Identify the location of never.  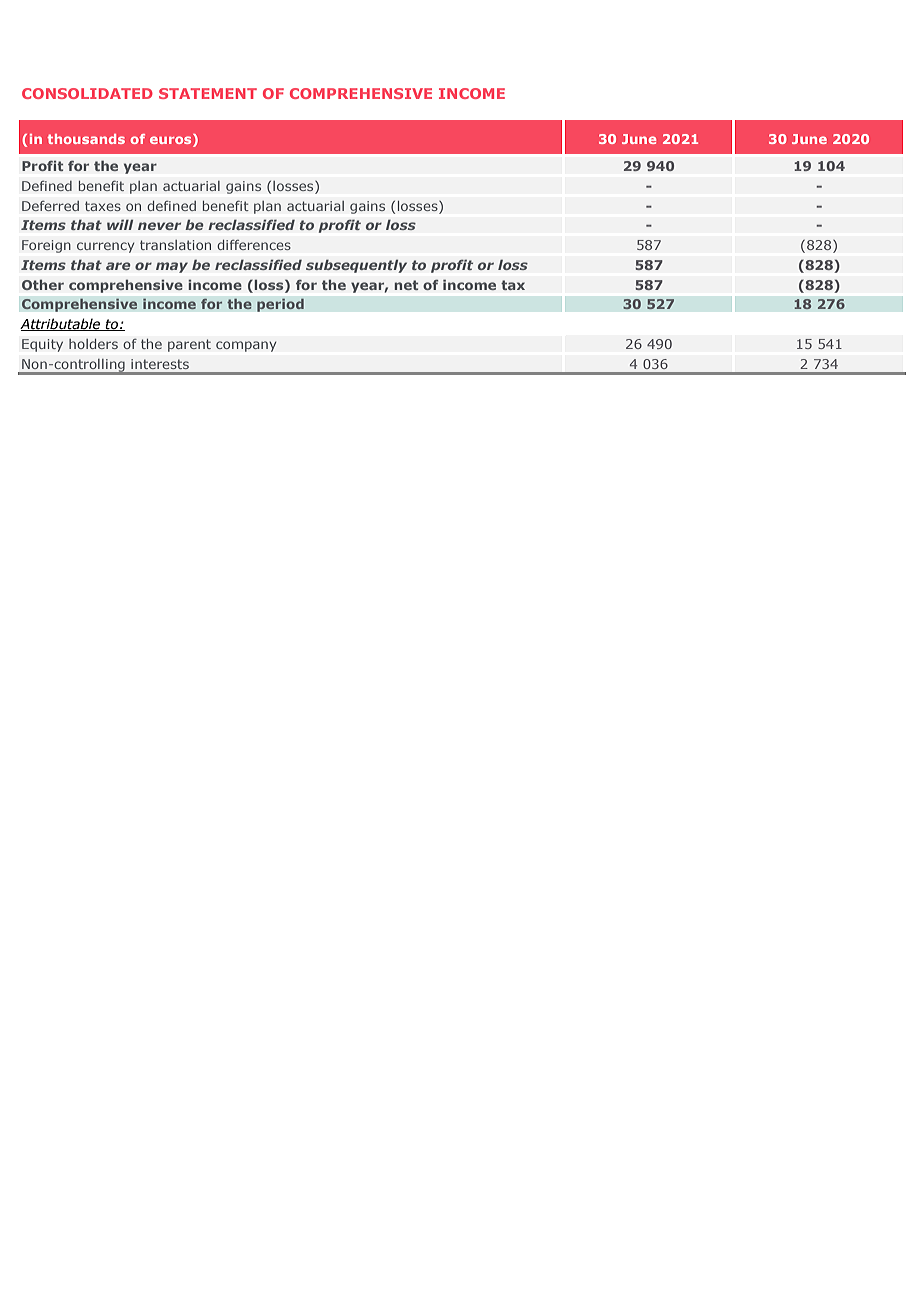
(159, 226).
